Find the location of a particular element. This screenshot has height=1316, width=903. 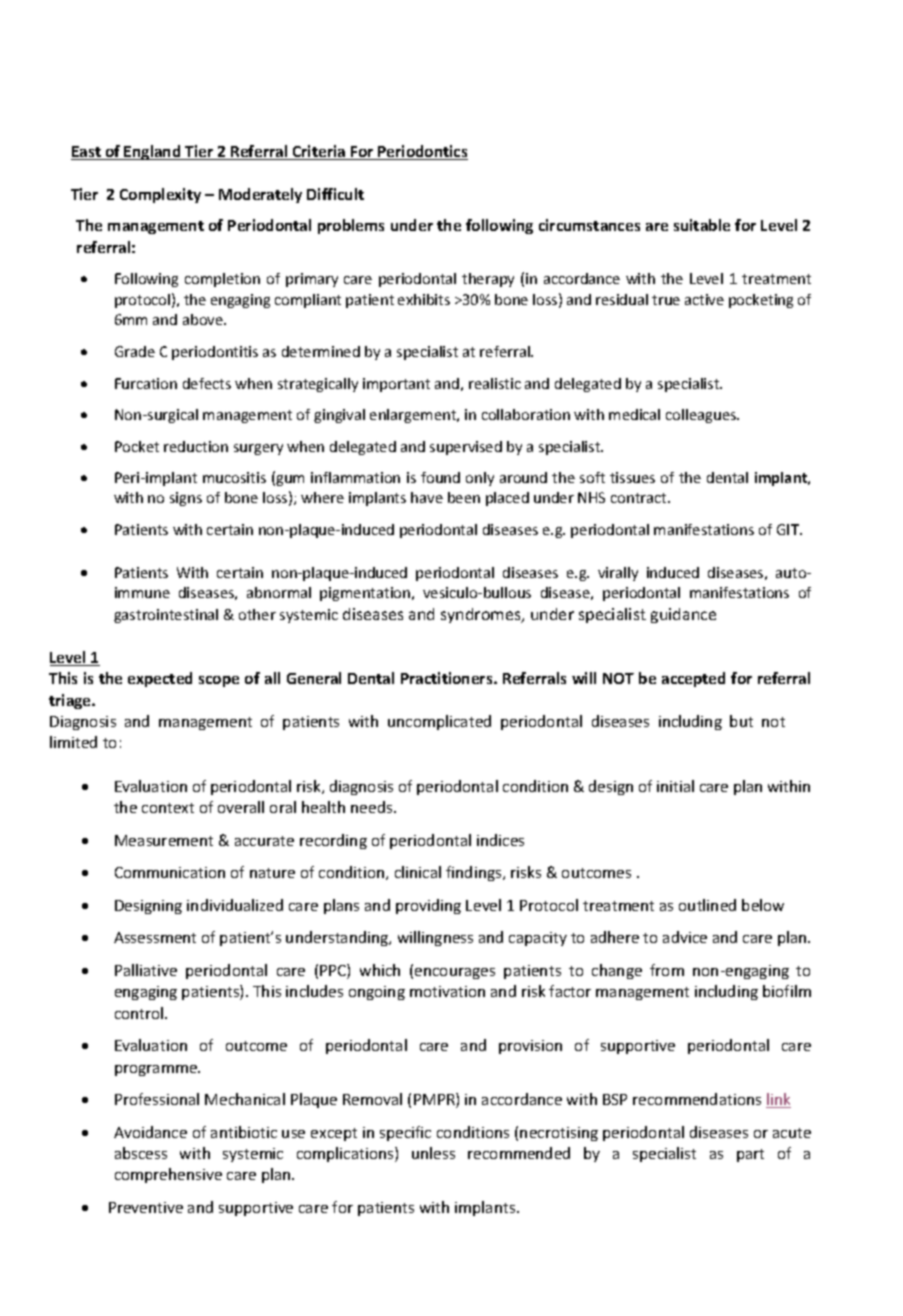

accepted is located at coordinates (693, 679).
